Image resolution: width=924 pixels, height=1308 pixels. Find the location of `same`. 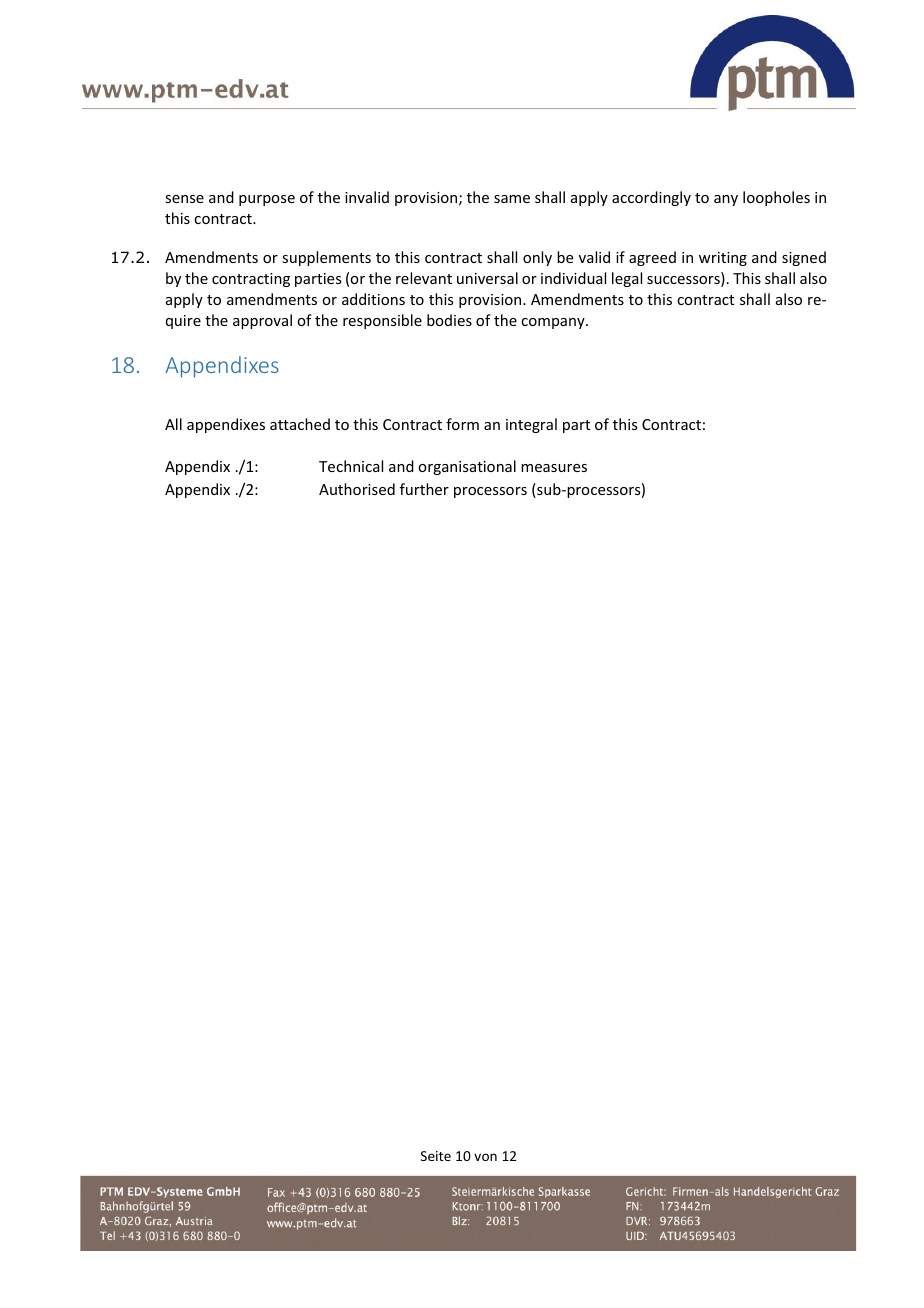

same is located at coordinates (512, 199).
